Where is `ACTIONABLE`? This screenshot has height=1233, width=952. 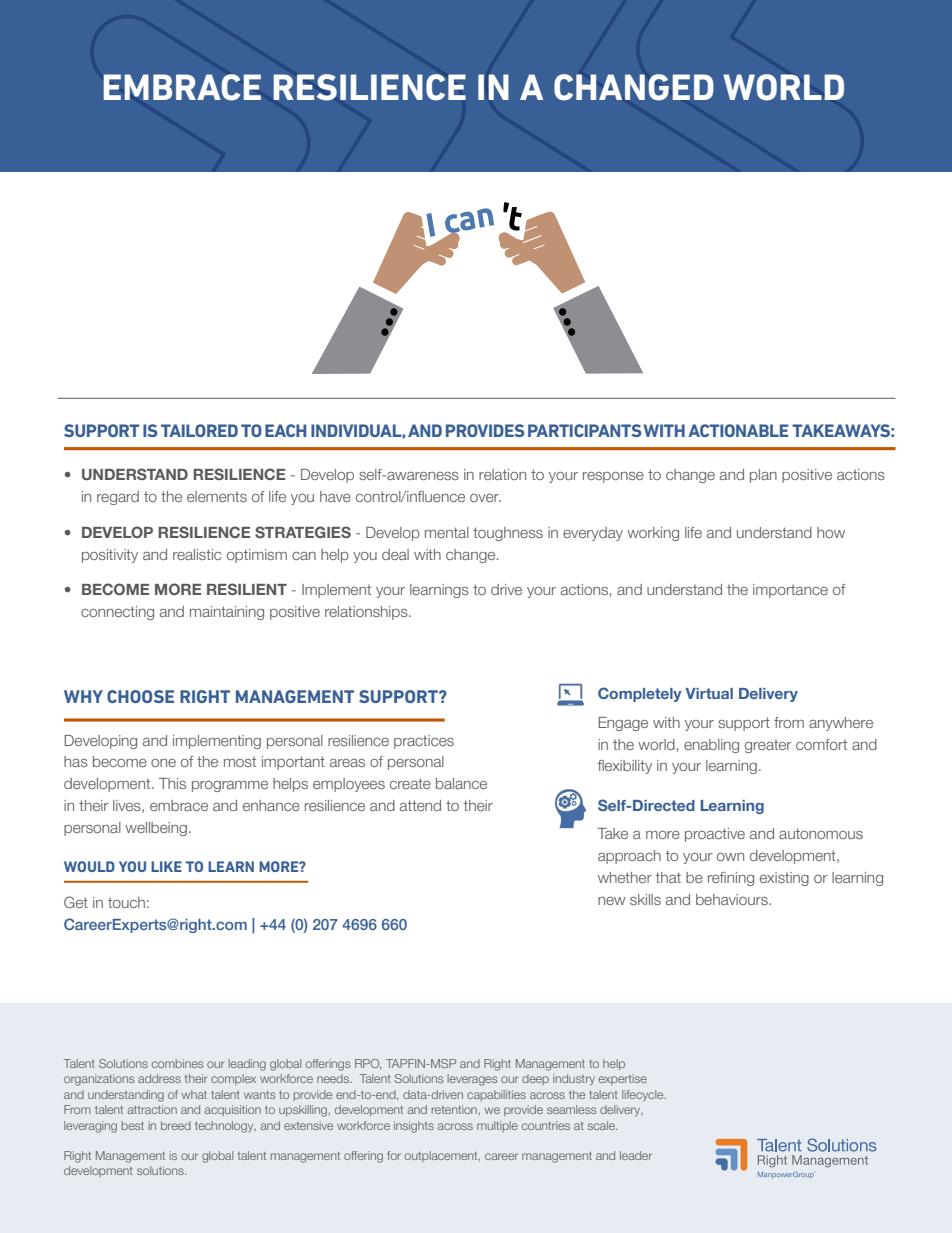 ACTIONABLE is located at coordinates (738, 430).
